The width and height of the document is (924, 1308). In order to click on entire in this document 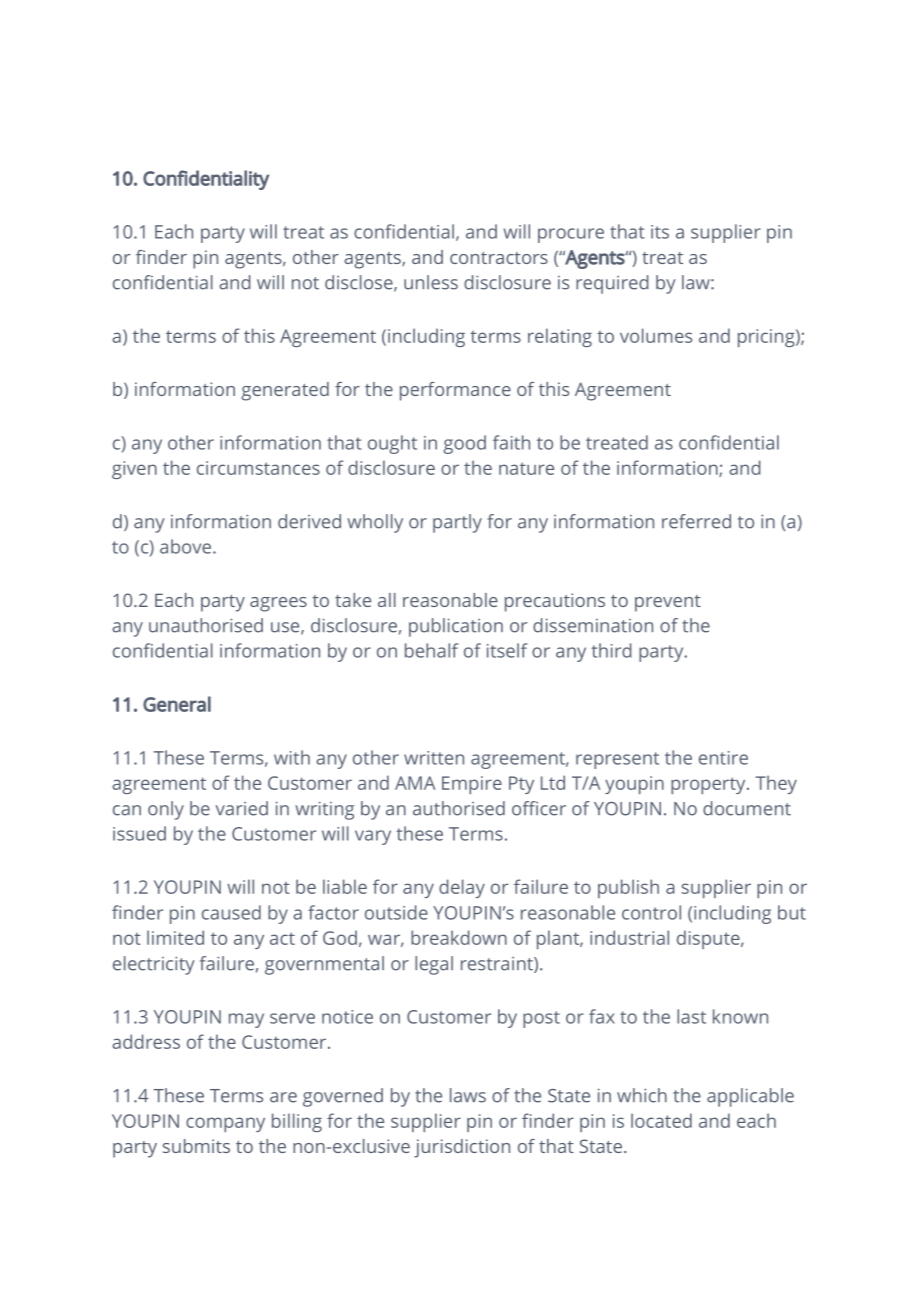, I will do `click(723, 758)`.
